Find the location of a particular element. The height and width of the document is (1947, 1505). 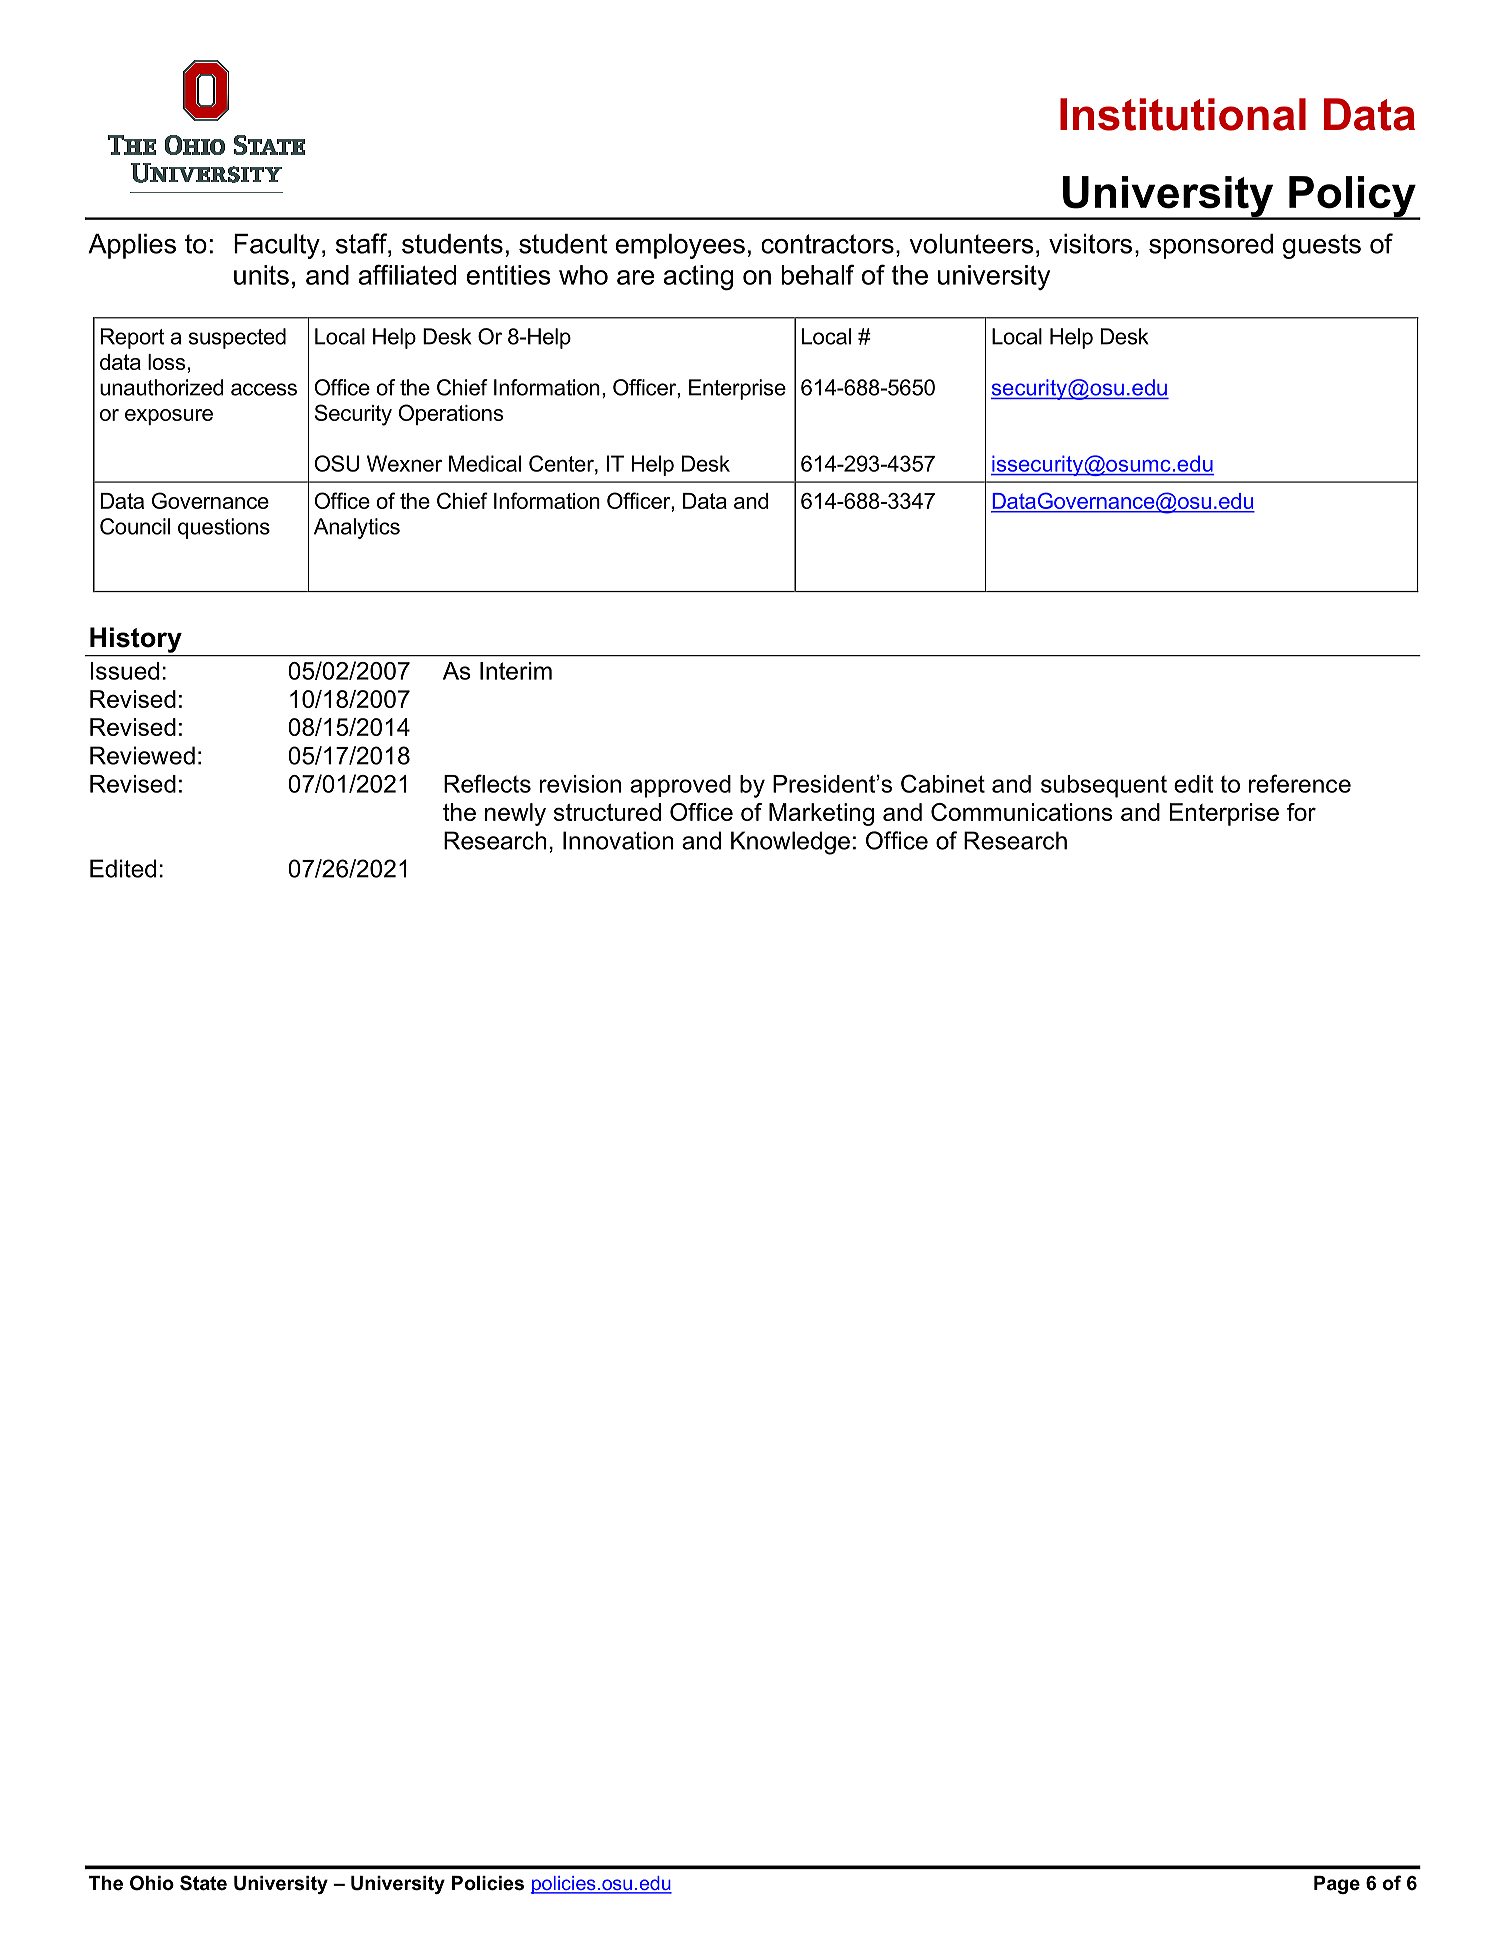

Knowledge is located at coordinates (790, 843).
